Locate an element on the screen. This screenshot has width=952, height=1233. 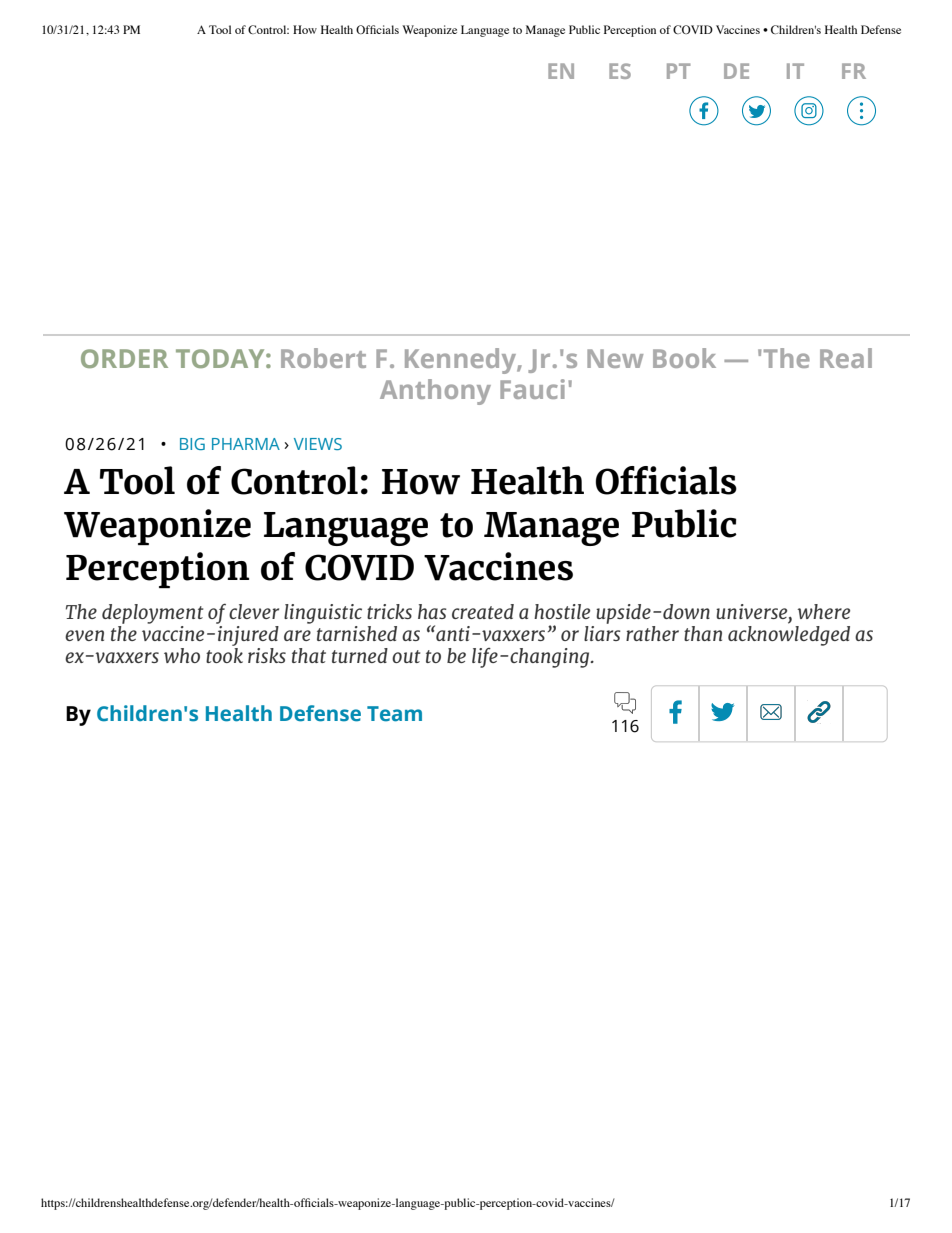
Anthony is located at coordinates (435, 392).
